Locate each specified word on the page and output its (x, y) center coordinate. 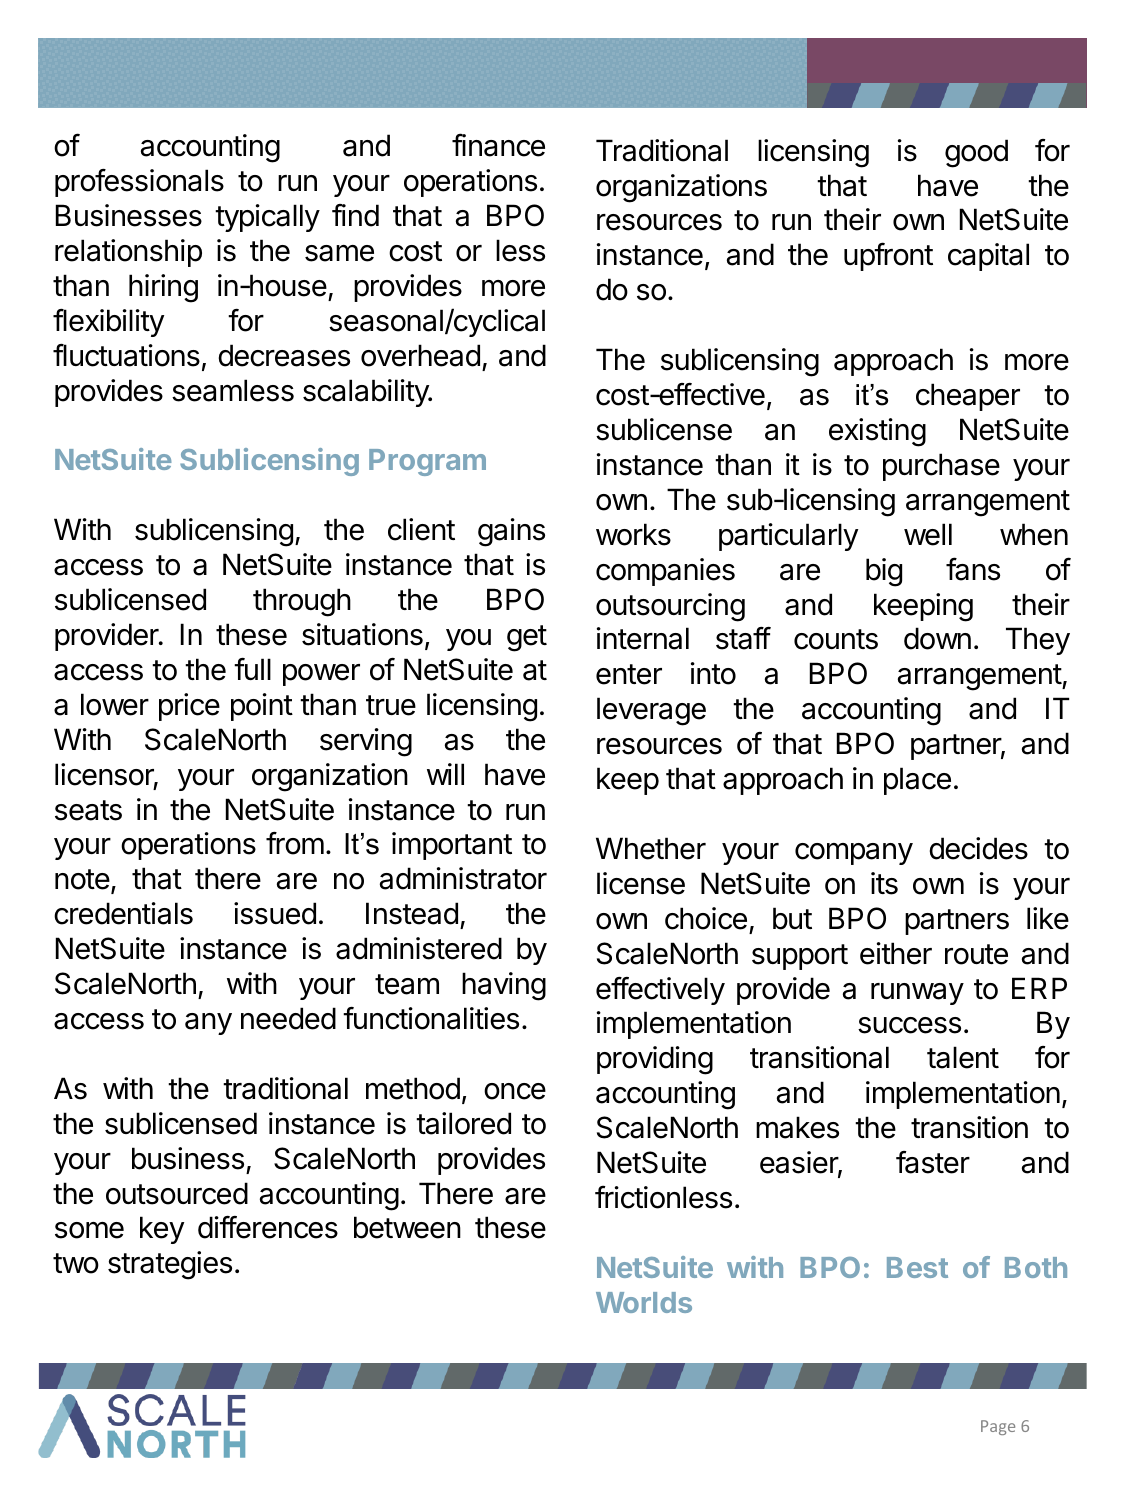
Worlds (644, 1302)
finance (498, 145)
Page (998, 1427)
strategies (170, 1265)
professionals (139, 183)
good (976, 153)
